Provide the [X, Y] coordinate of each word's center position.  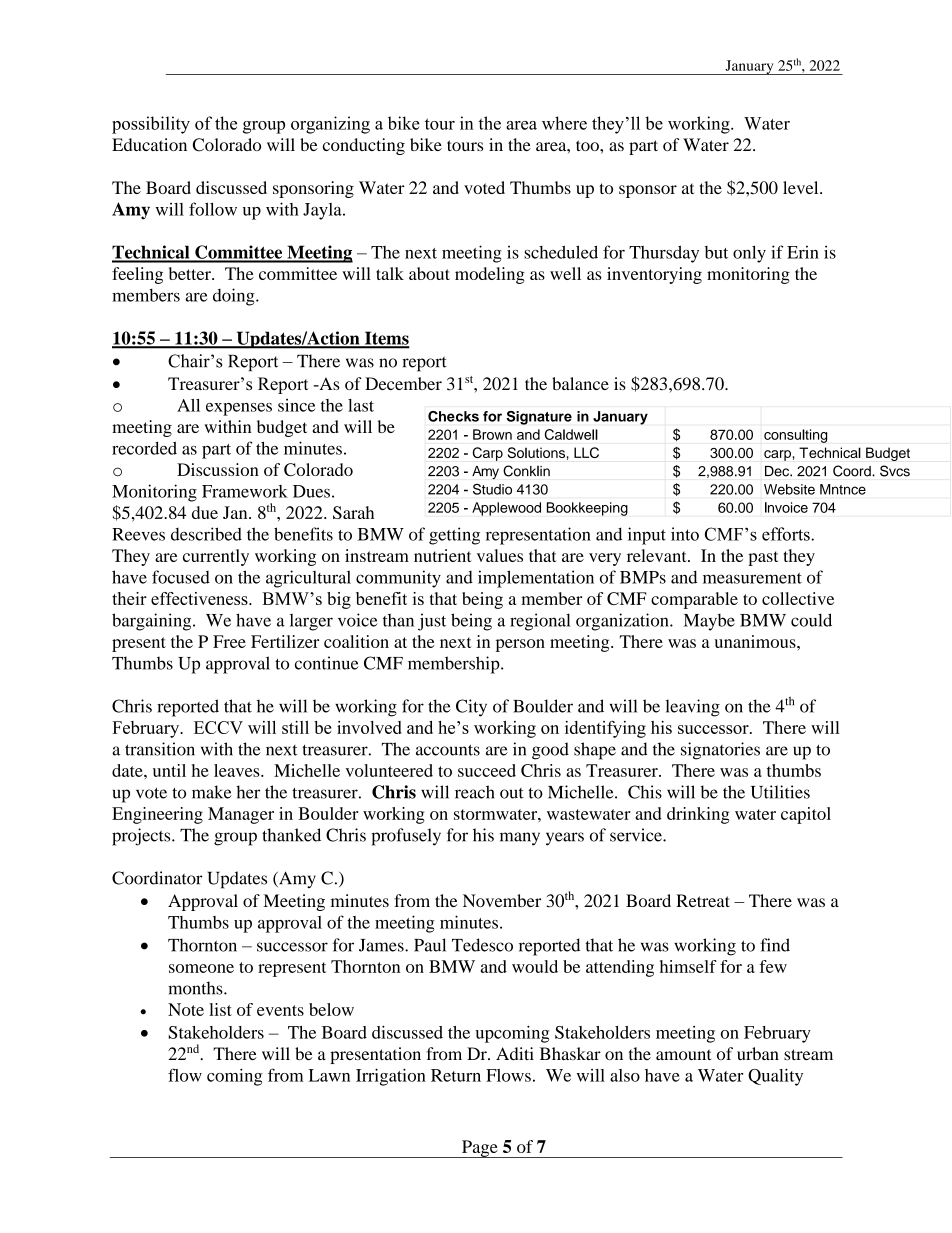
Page [480, 1149]
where [564, 123]
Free [229, 641]
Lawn [329, 1075]
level [802, 187]
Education [149, 144]
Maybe [709, 622]
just [432, 622]
